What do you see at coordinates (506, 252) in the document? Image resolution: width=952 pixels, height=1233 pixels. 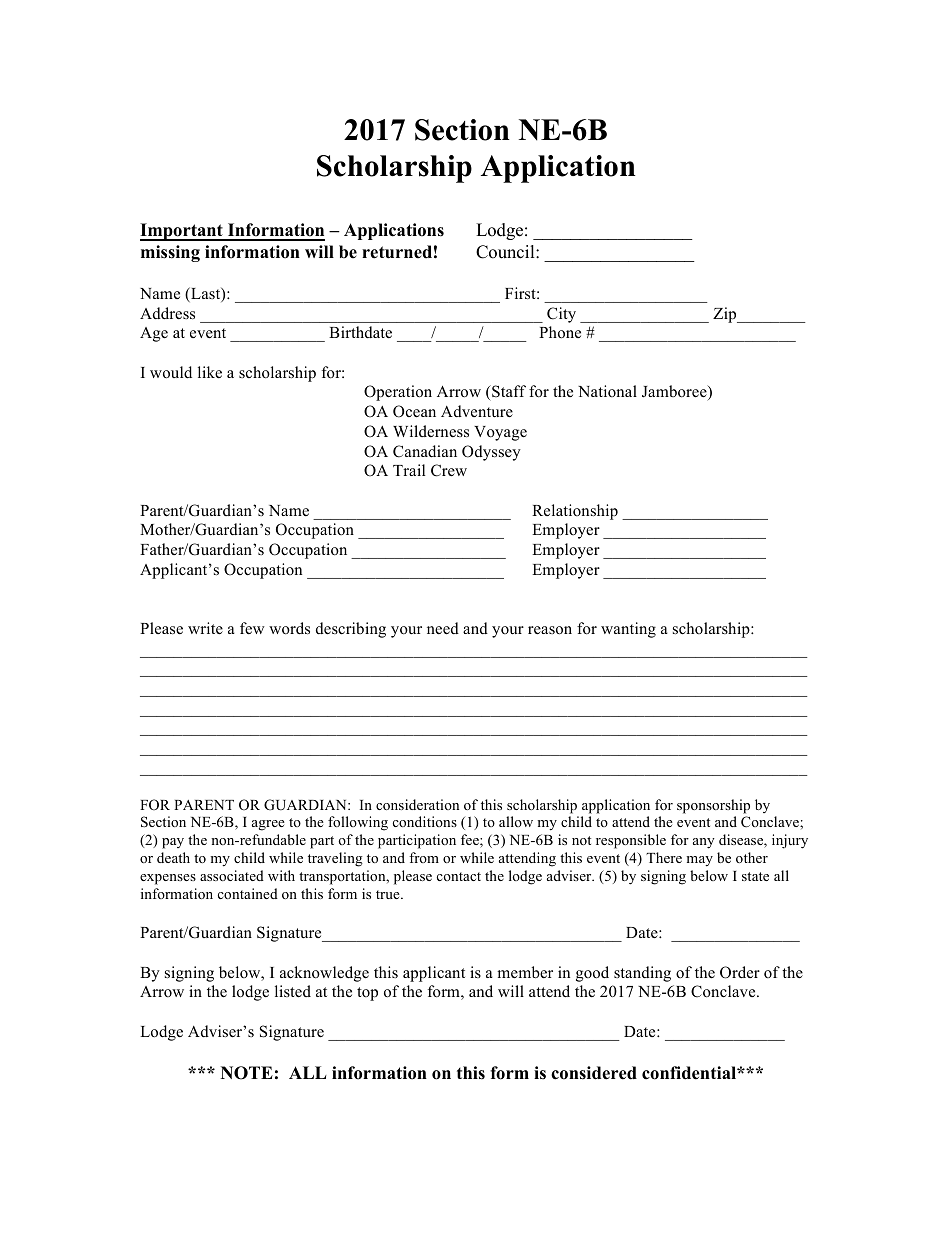 I see `Council` at bounding box center [506, 252].
